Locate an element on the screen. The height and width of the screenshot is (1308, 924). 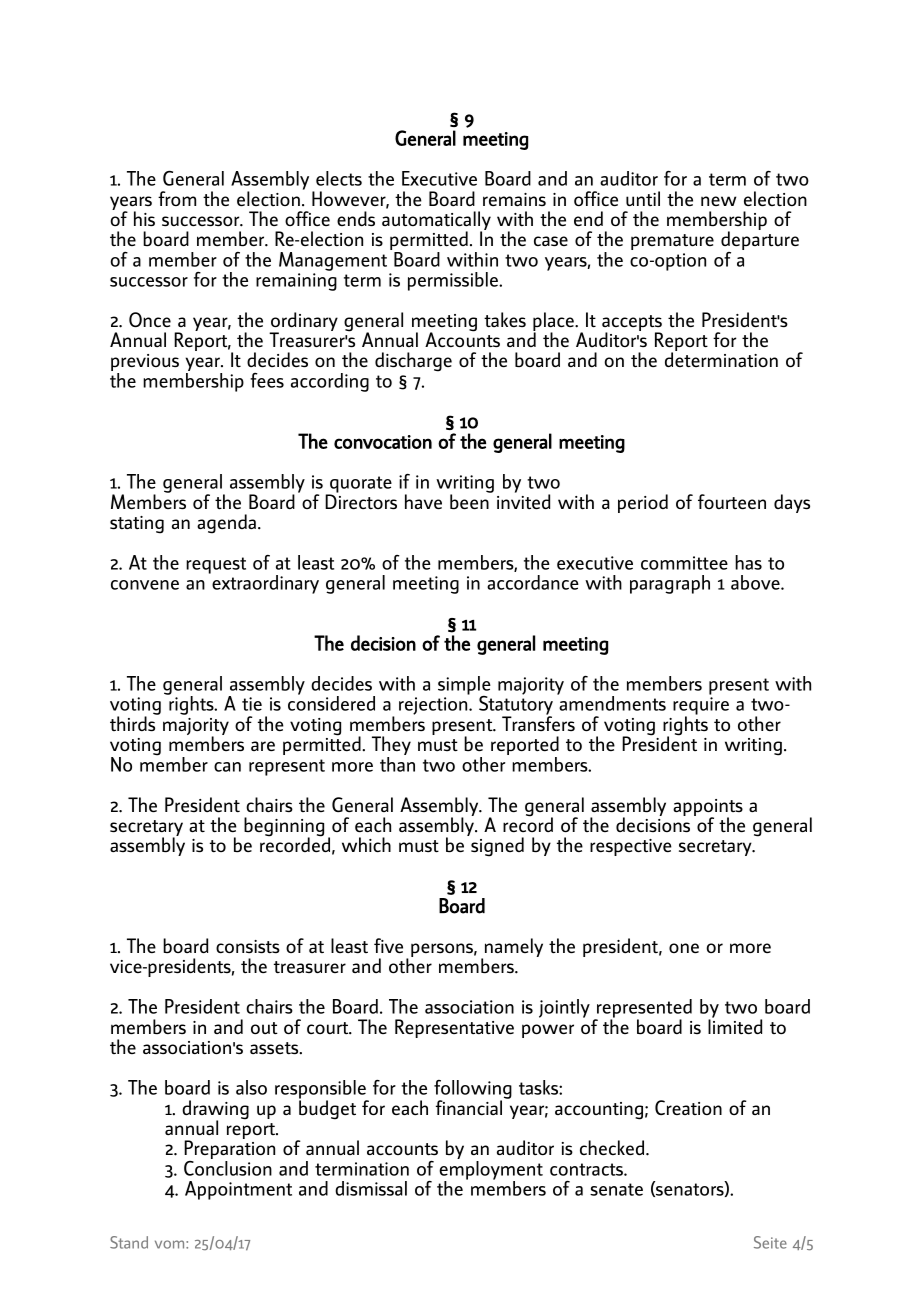
consists is located at coordinates (248, 946).
